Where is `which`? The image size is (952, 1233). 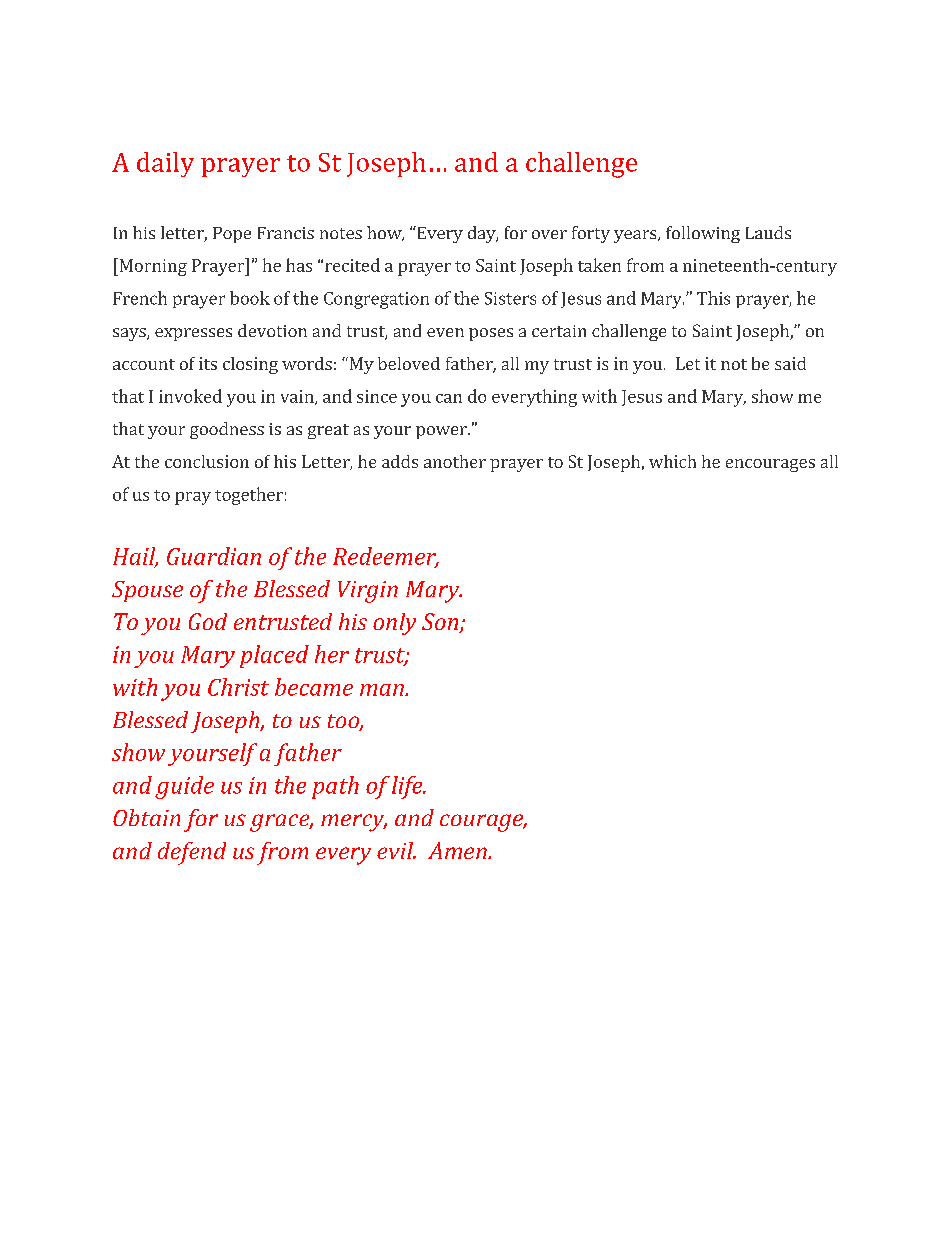 which is located at coordinates (672, 461).
